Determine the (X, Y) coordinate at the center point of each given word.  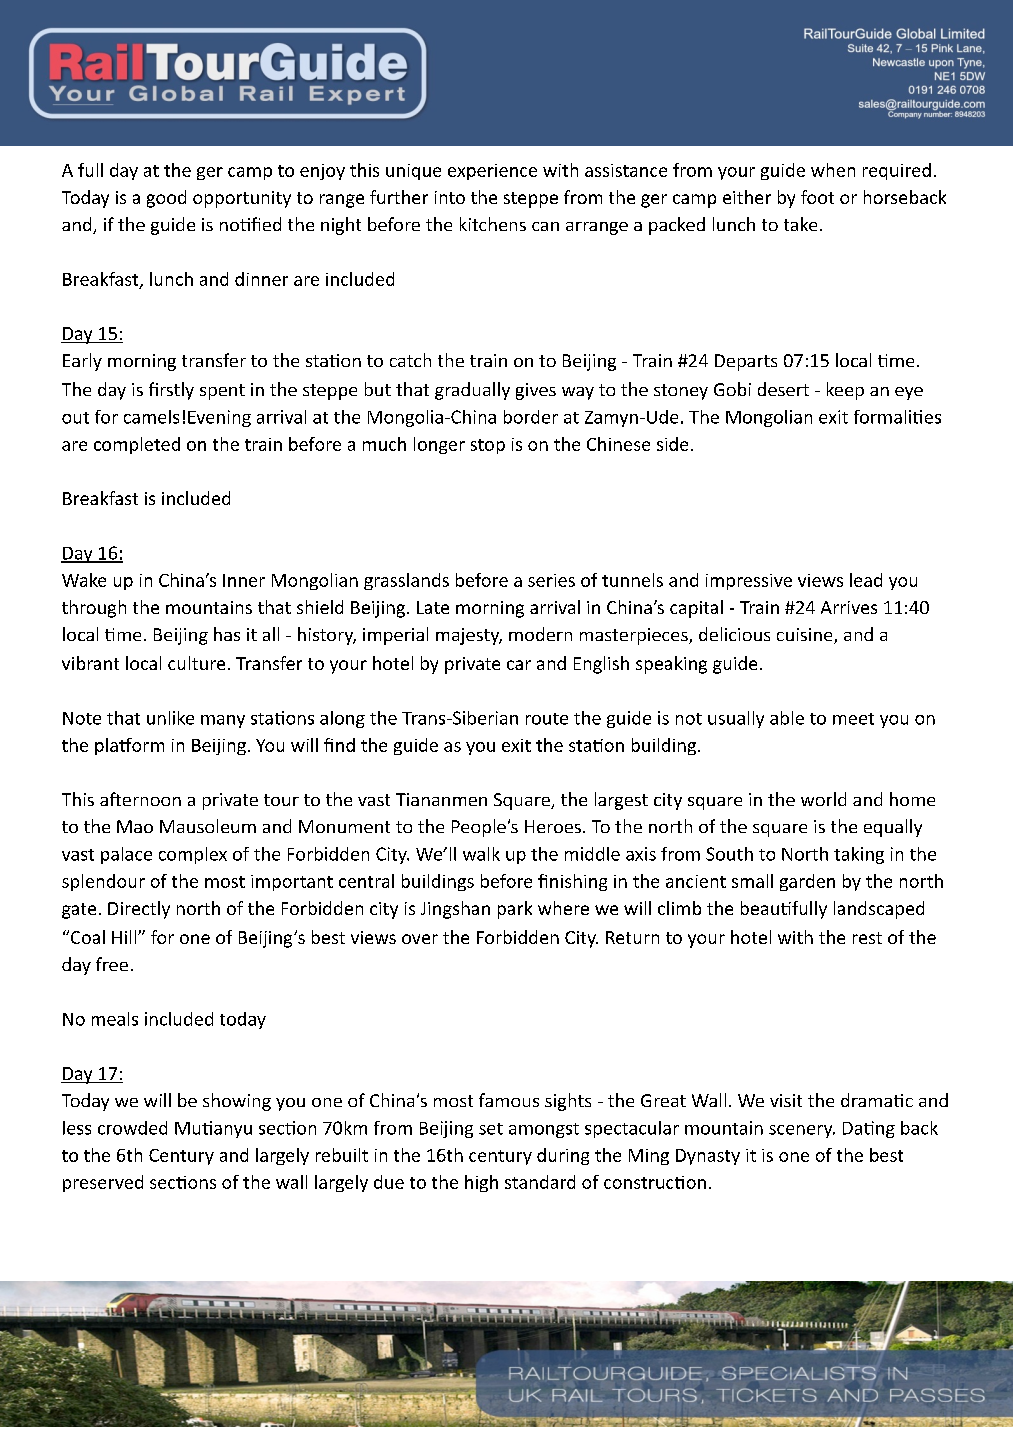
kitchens (493, 224)
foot (817, 197)
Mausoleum (208, 826)
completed (137, 445)
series (551, 580)
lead (866, 580)
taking (859, 855)
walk (481, 854)
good (166, 199)
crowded (132, 1128)
